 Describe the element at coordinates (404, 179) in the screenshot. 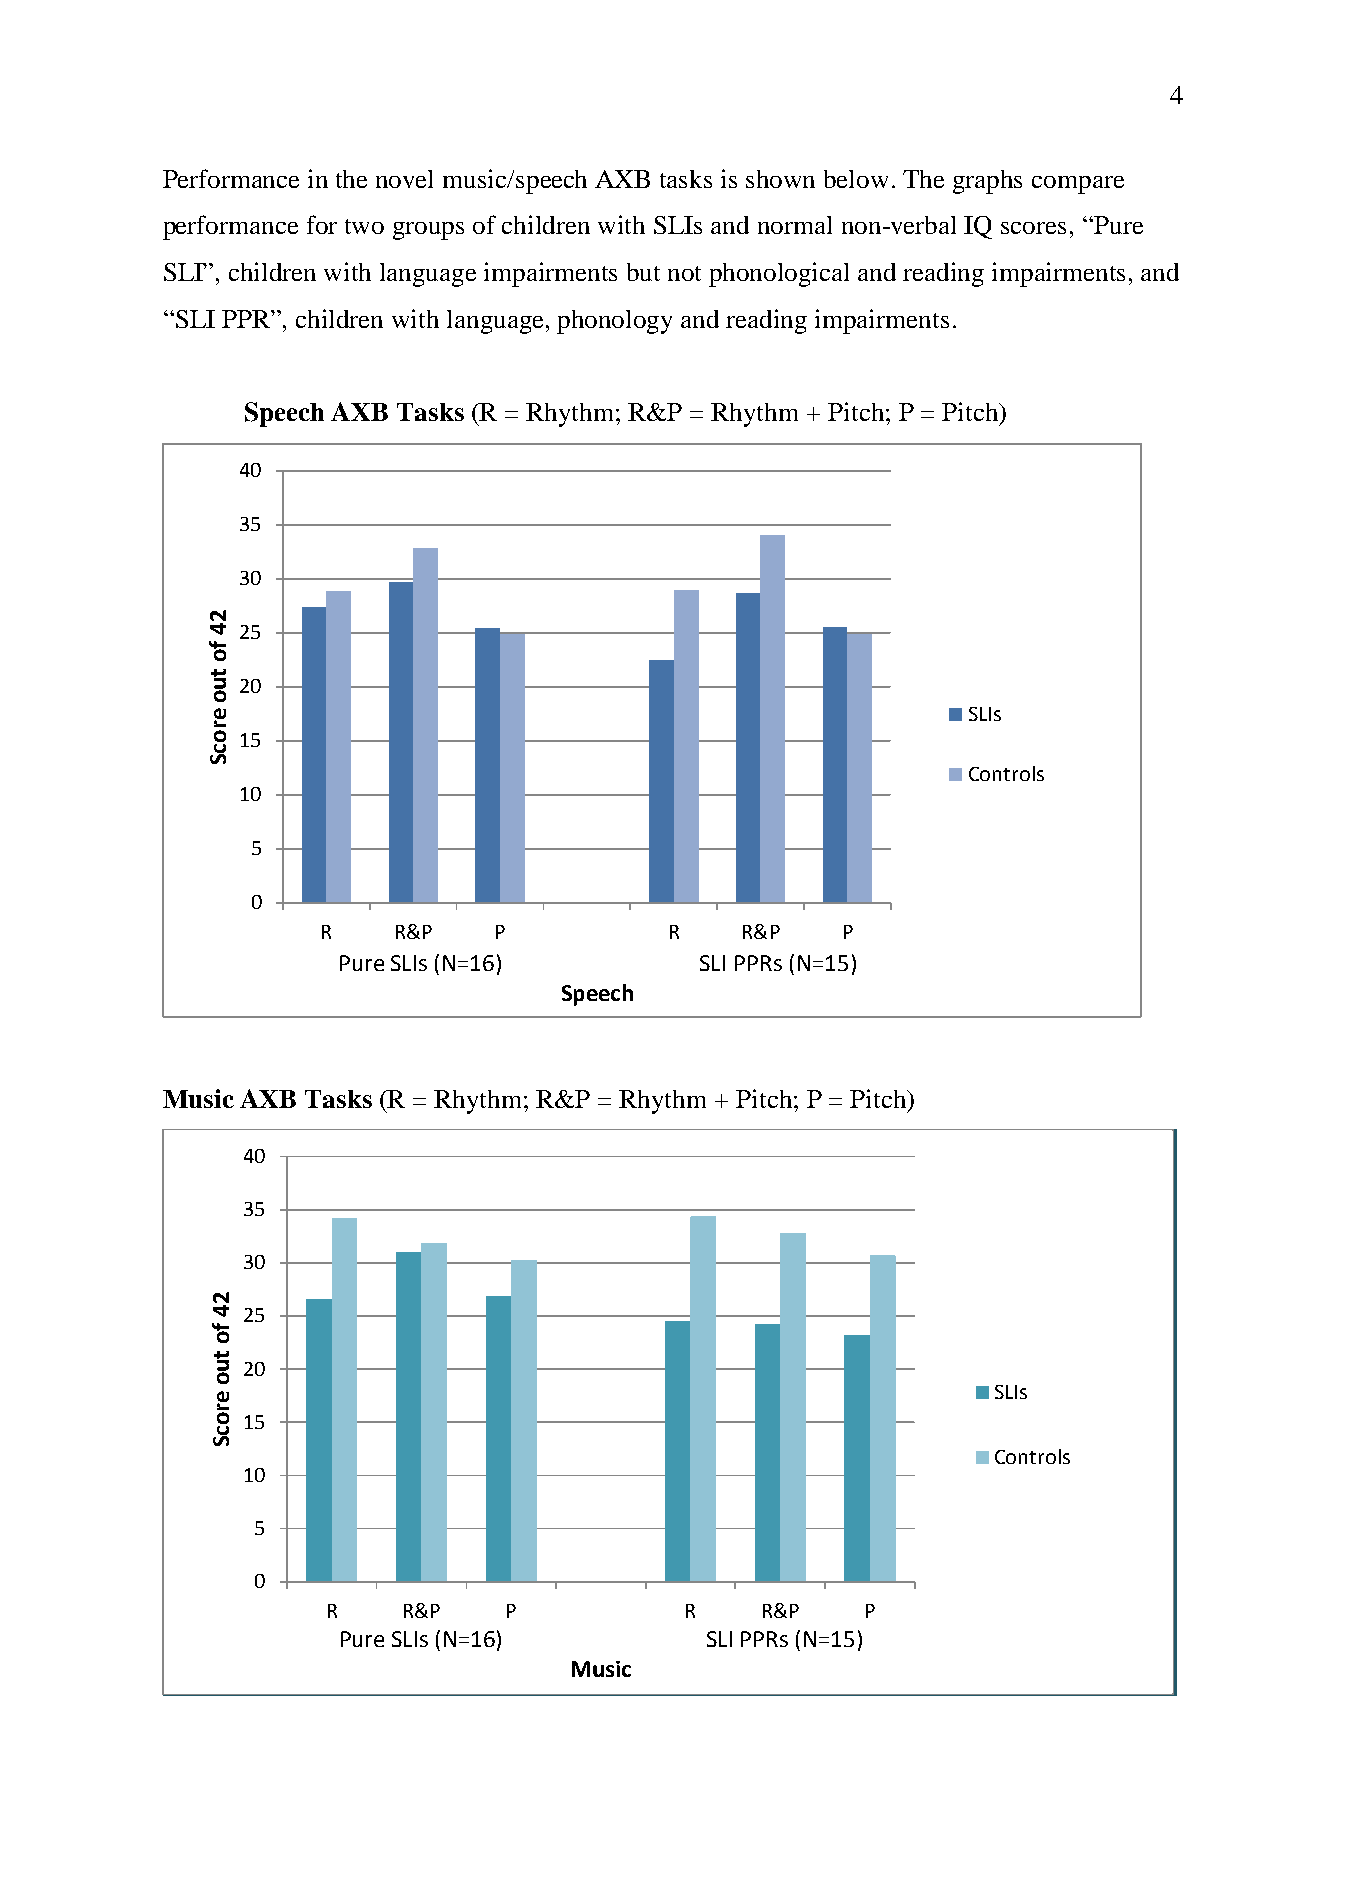

I see `novel` at that location.
